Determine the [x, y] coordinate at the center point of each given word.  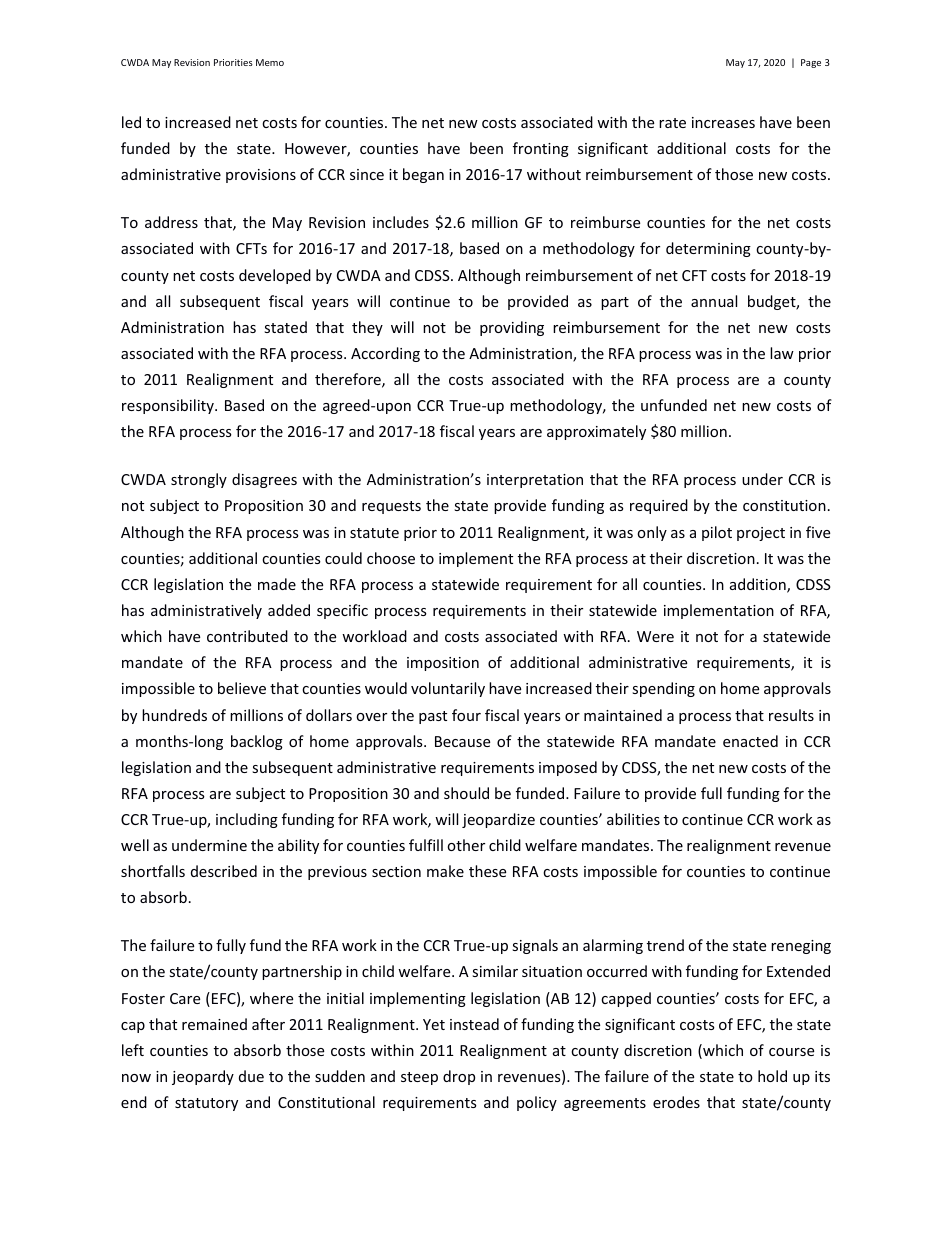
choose [391, 558]
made [277, 584]
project [761, 534]
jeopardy [203, 1077]
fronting [541, 149]
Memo [270, 62]
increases [723, 122]
